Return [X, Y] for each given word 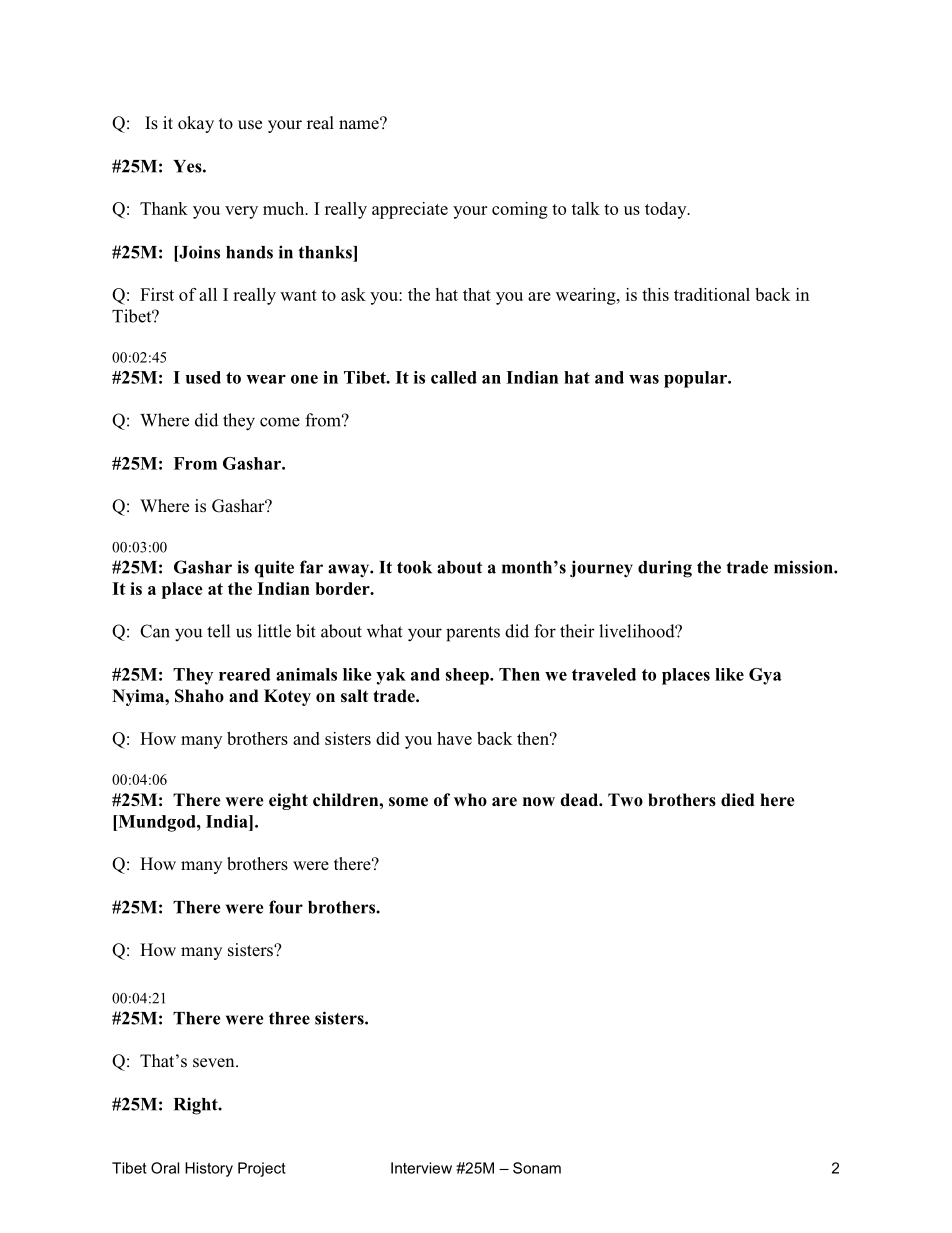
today [667, 210]
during [665, 569]
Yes [188, 166]
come [280, 422]
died [738, 800]
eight [288, 801]
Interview [421, 1168]
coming [520, 210]
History [209, 1169]
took [414, 567]
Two [625, 800]
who [470, 800]
